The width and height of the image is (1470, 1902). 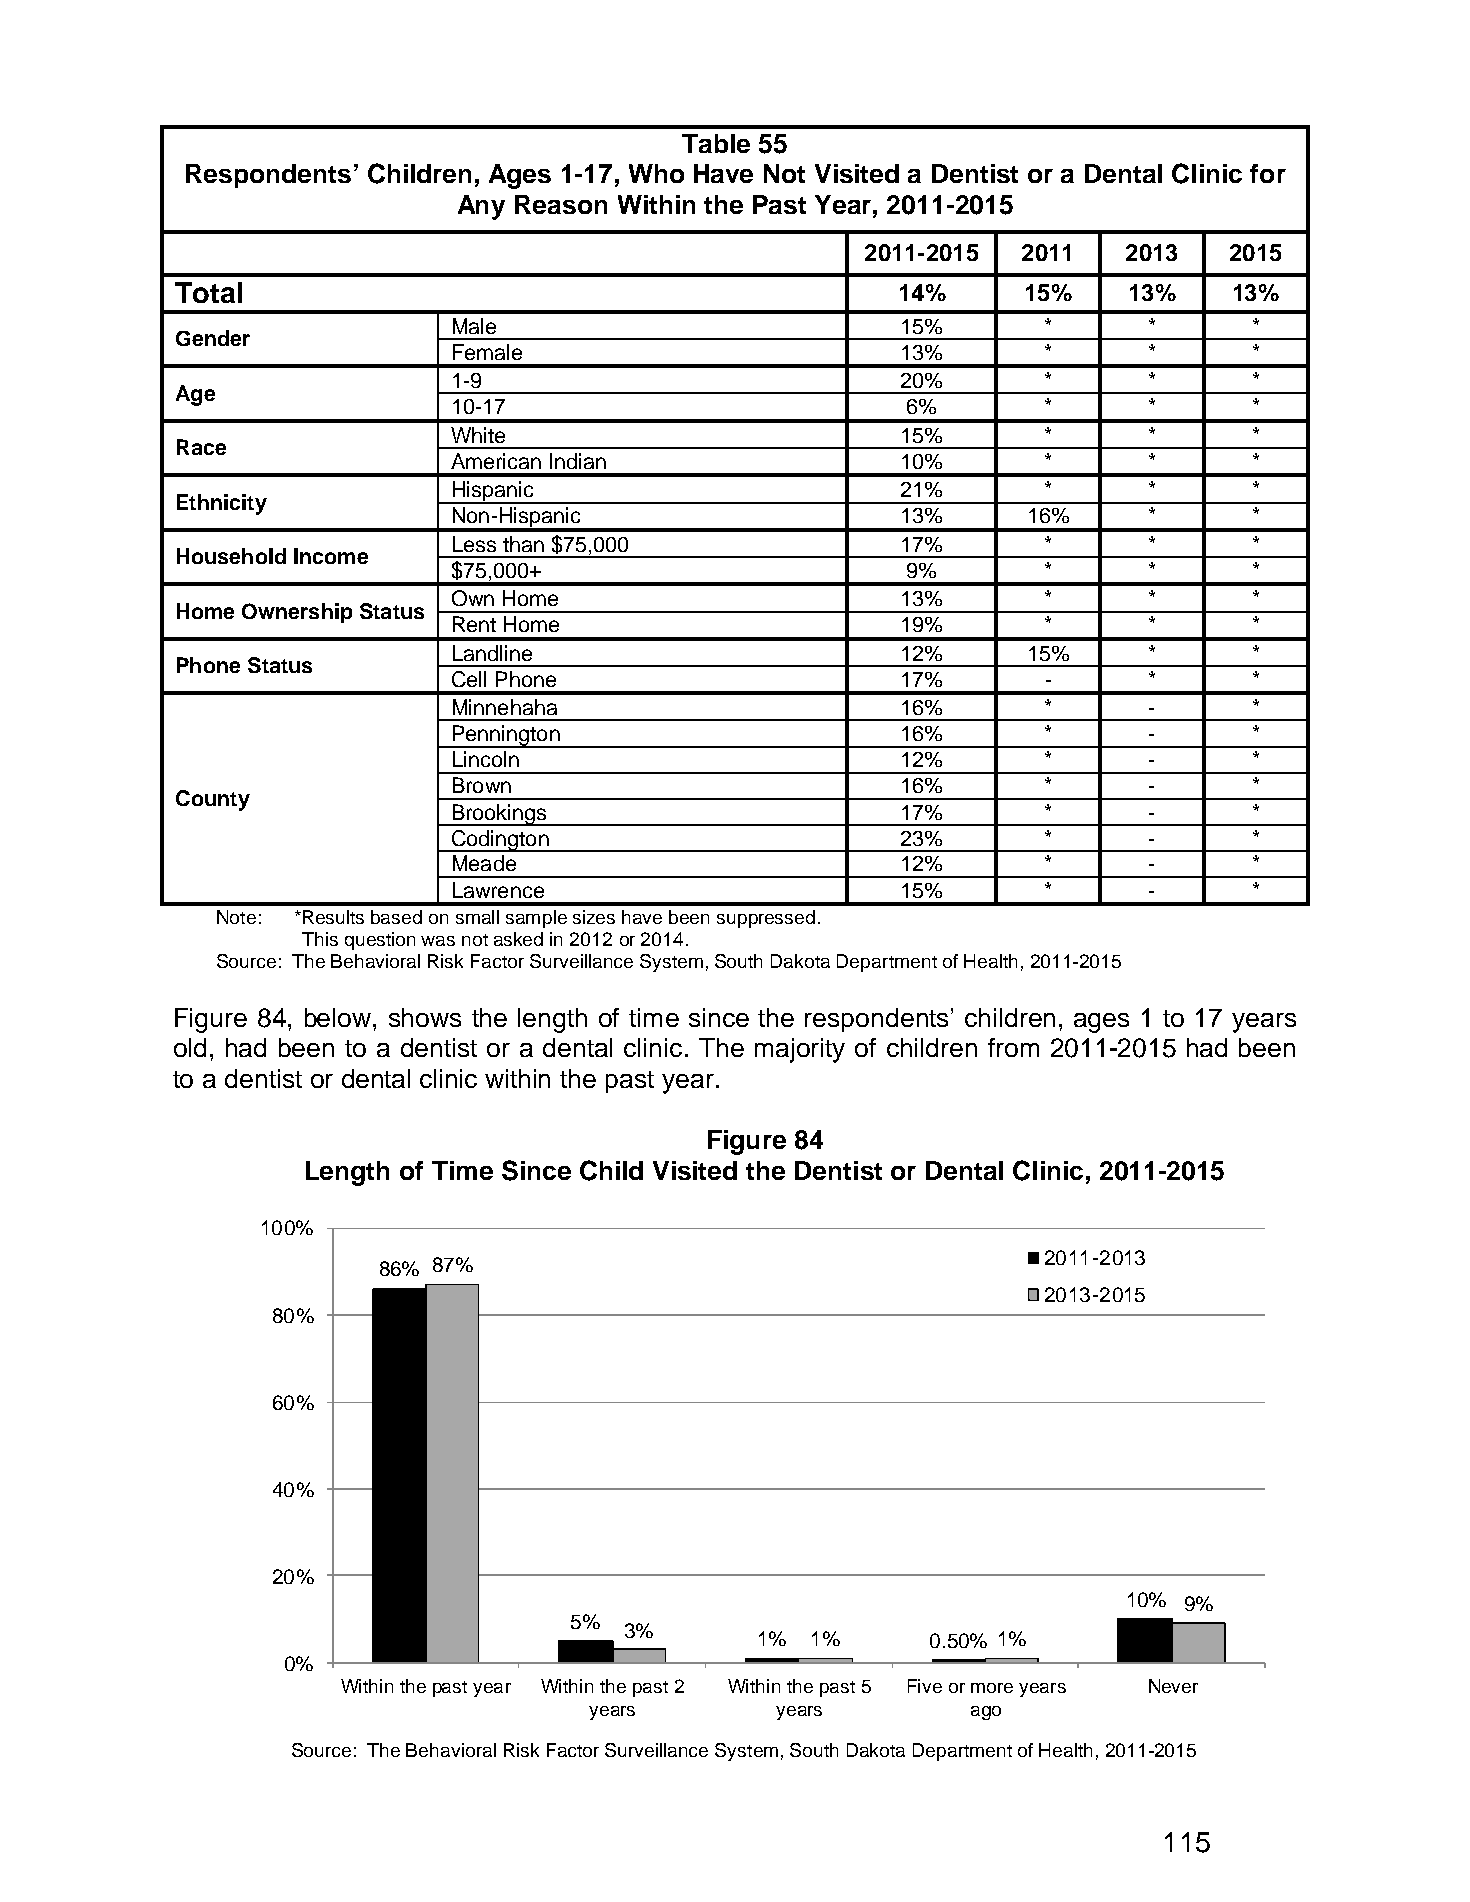 What do you see at coordinates (925, 1686) in the image?
I see `Five` at bounding box center [925, 1686].
